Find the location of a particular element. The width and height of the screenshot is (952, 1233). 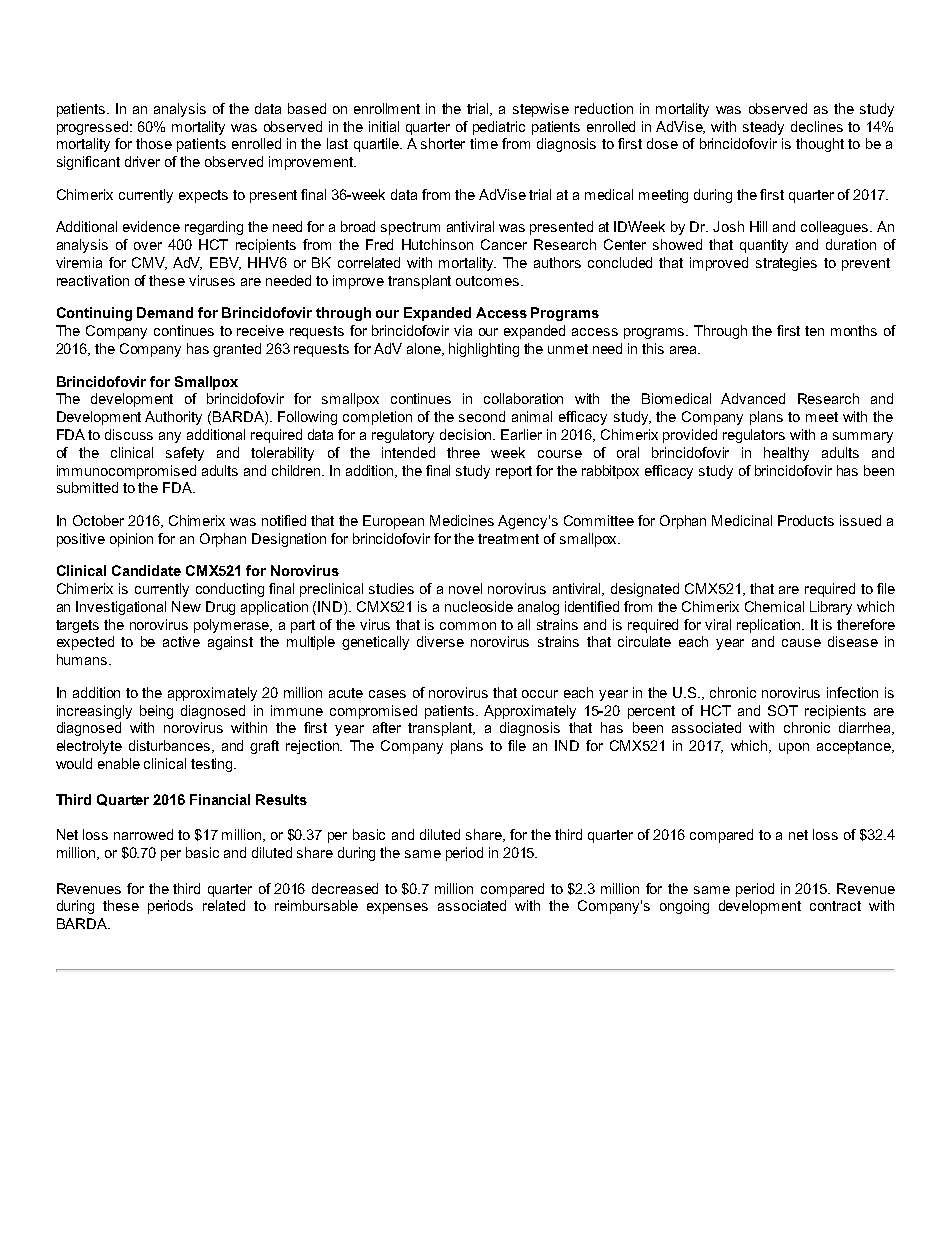

steady is located at coordinates (763, 128).
